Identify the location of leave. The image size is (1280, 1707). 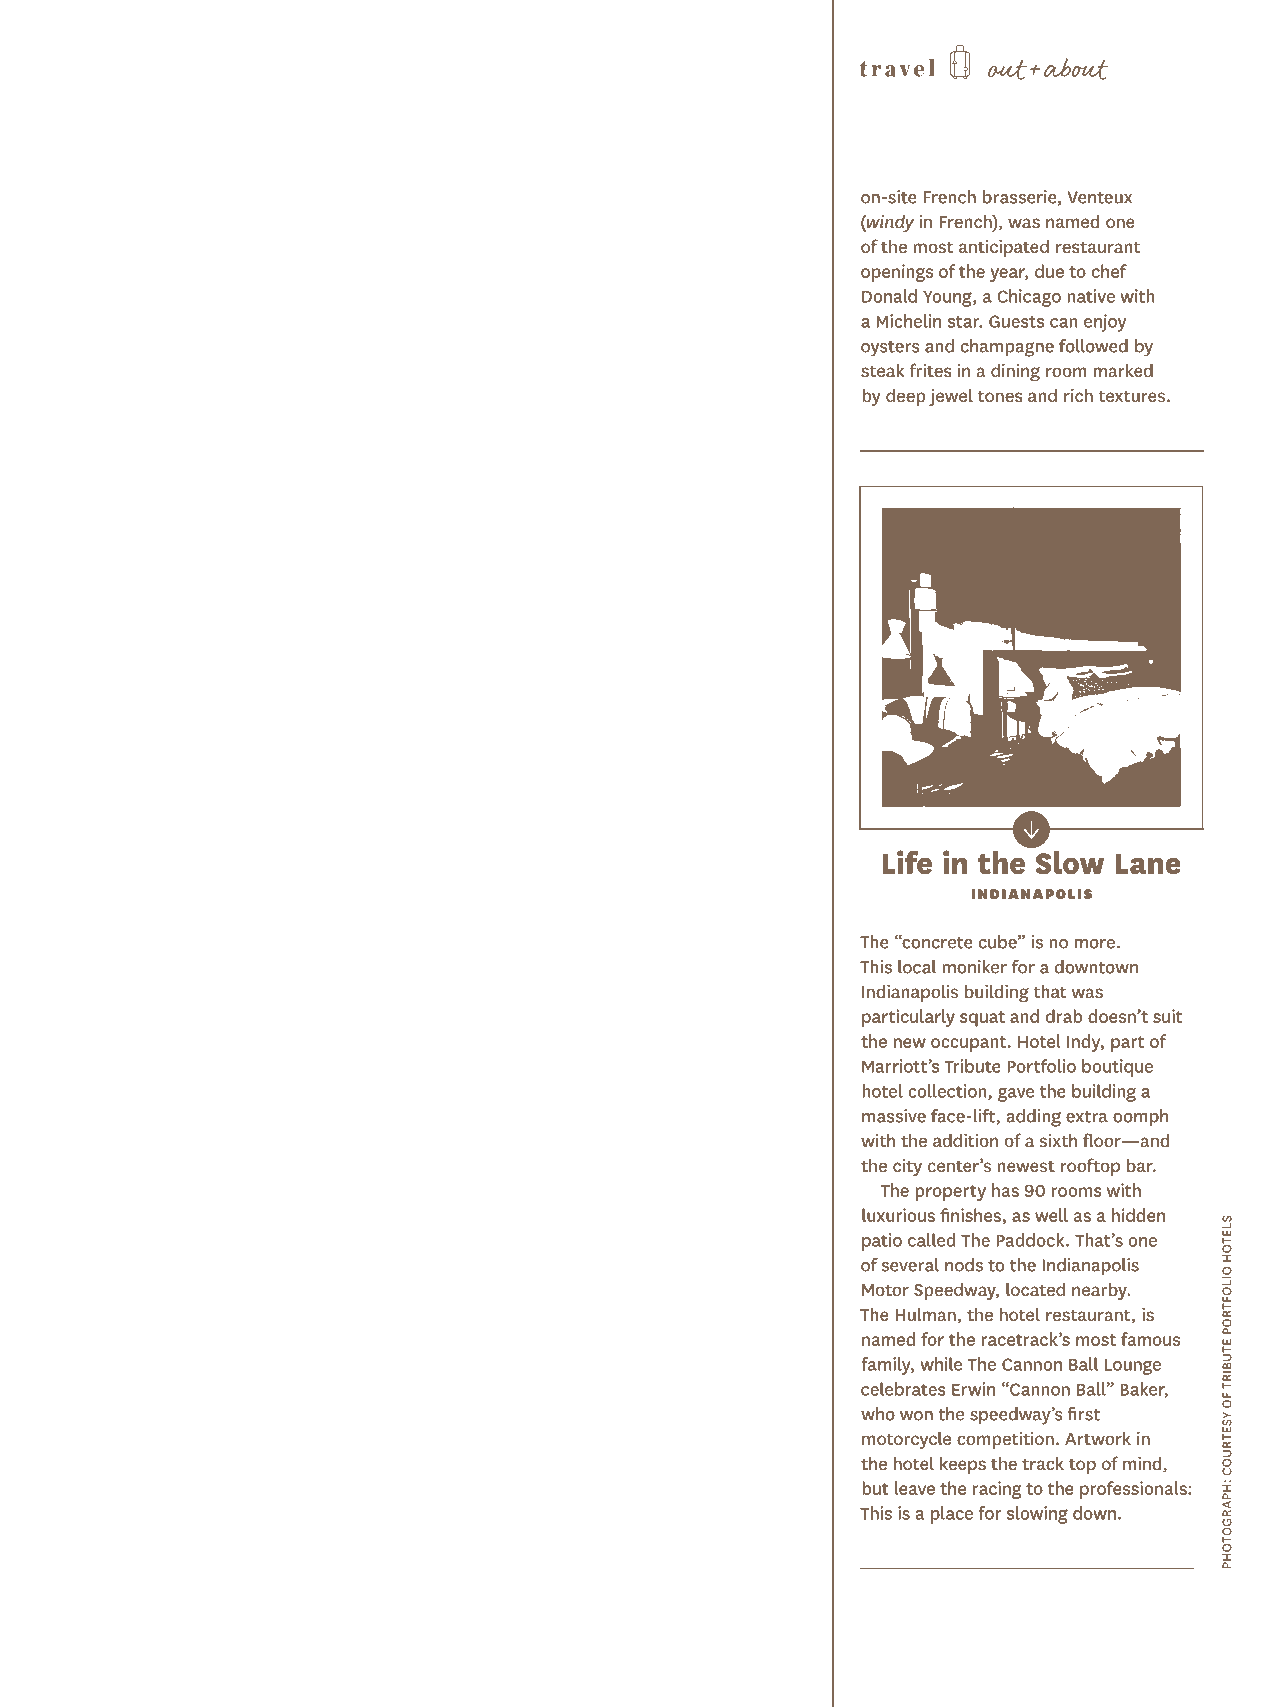
(915, 1488).
